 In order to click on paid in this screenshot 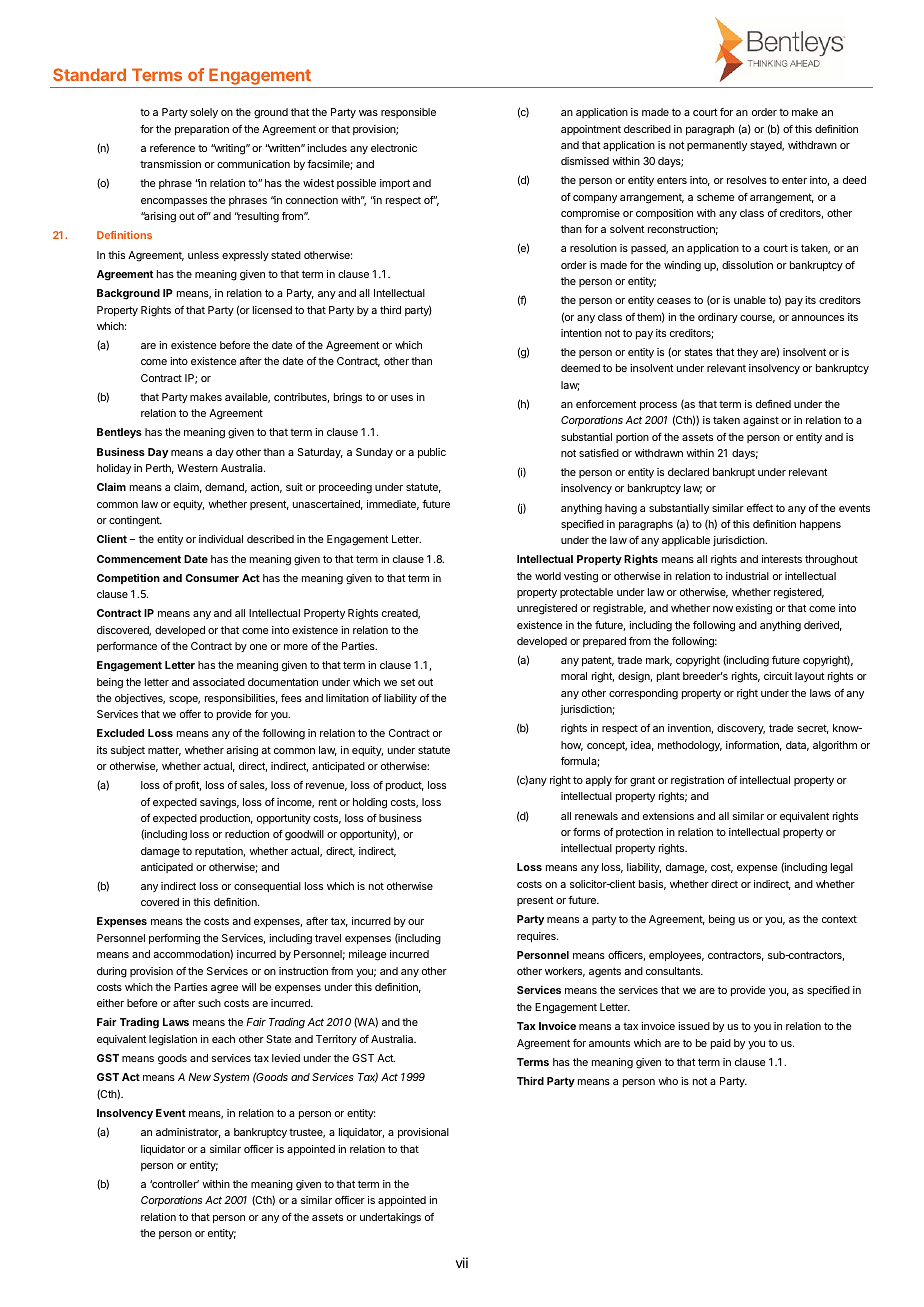, I will do `click(721, 1044)`.
